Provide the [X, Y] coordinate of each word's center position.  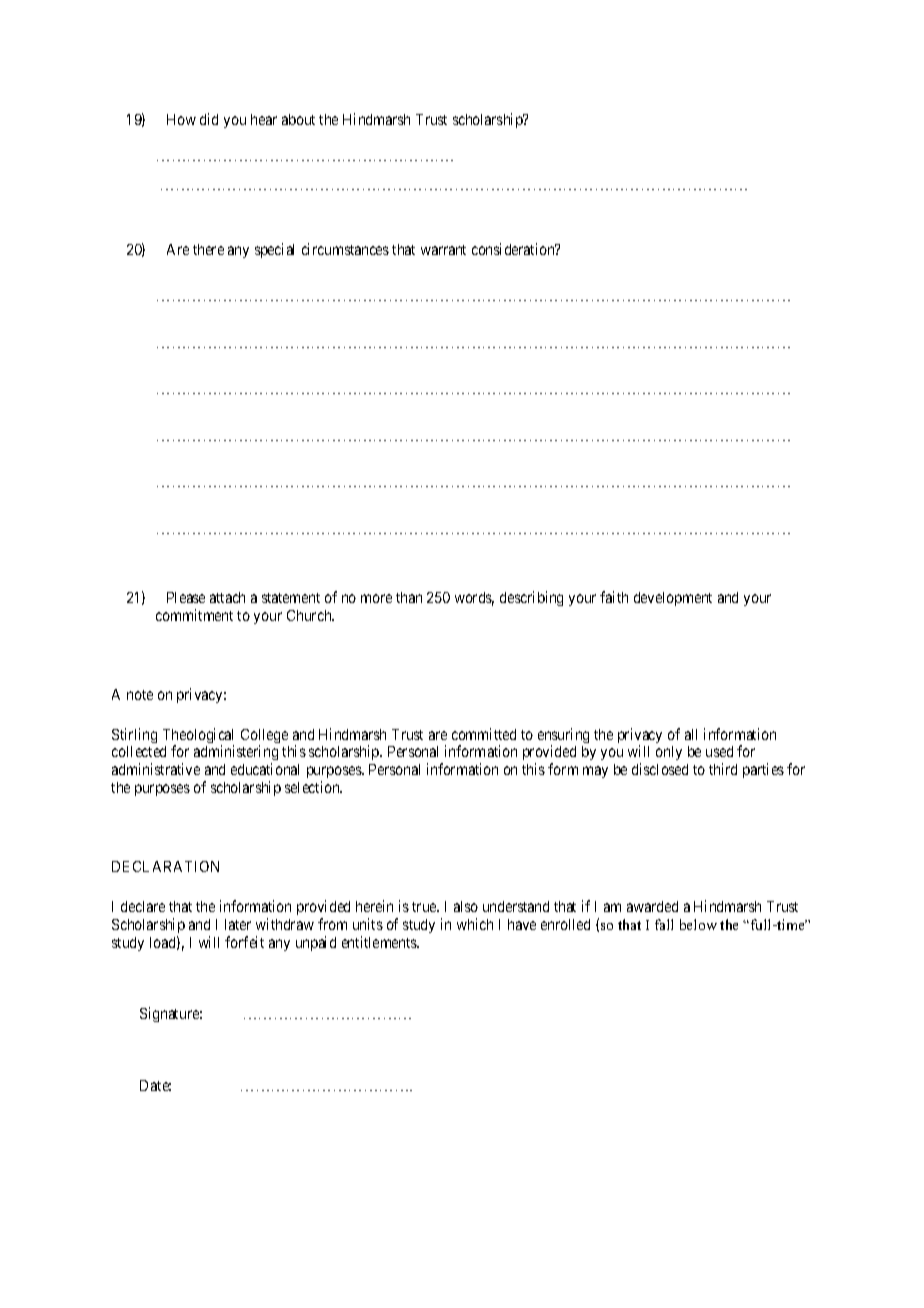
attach [227, 597]
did [209, 119]
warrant [443, 250]
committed [484, 734]
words [474, 599]
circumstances [345, 249]
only [669, 753]
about [298, 119]
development [673, 599]
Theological [198, 737]
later [238, 924]
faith [614, 597]
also [466, 906]
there [208, 249]
